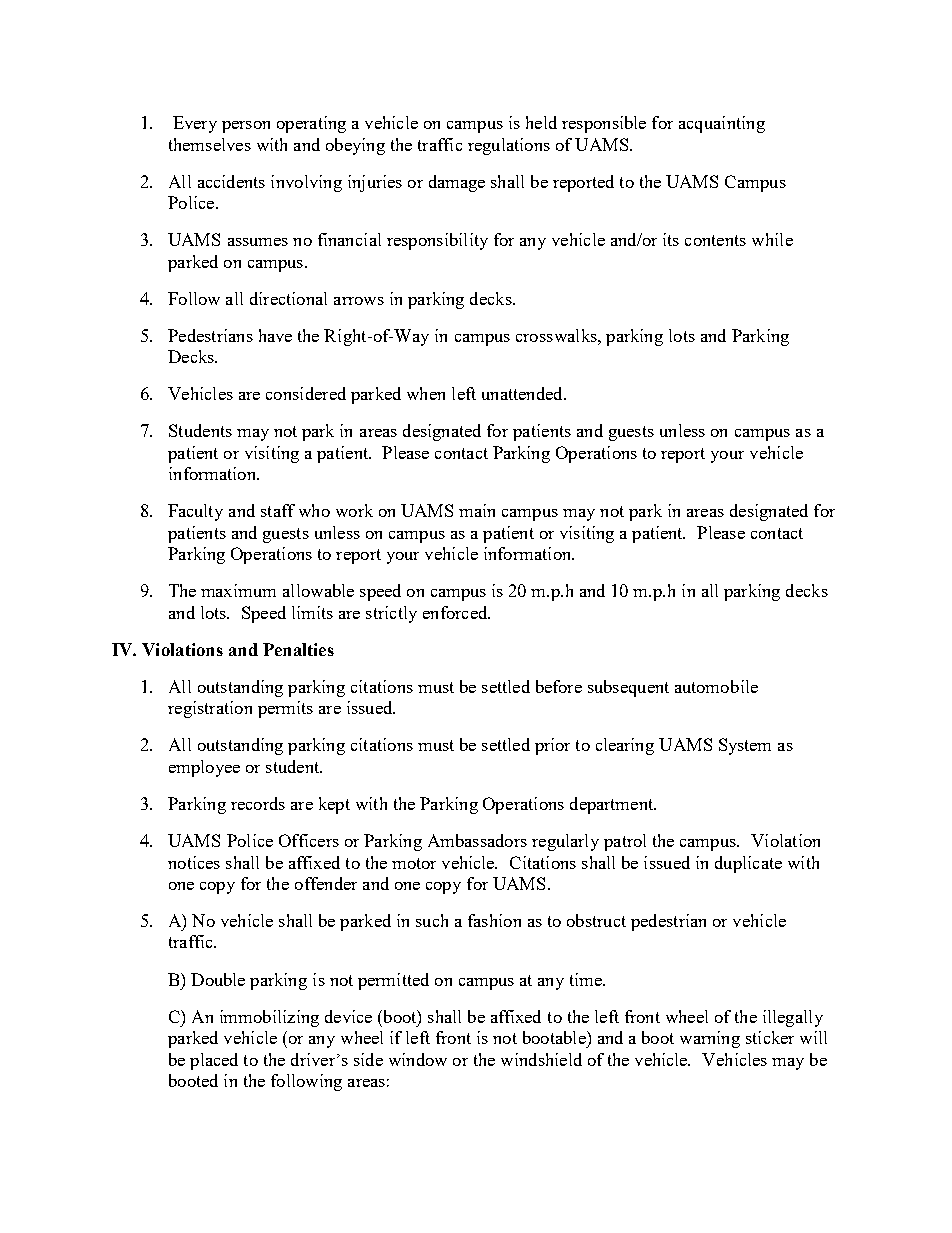 The width and height of the screenshot is (952, 1233). What do you see at coordinates (722, 124) in the screenshot?
I see `acquainting` at bounding box center [722, 124].
